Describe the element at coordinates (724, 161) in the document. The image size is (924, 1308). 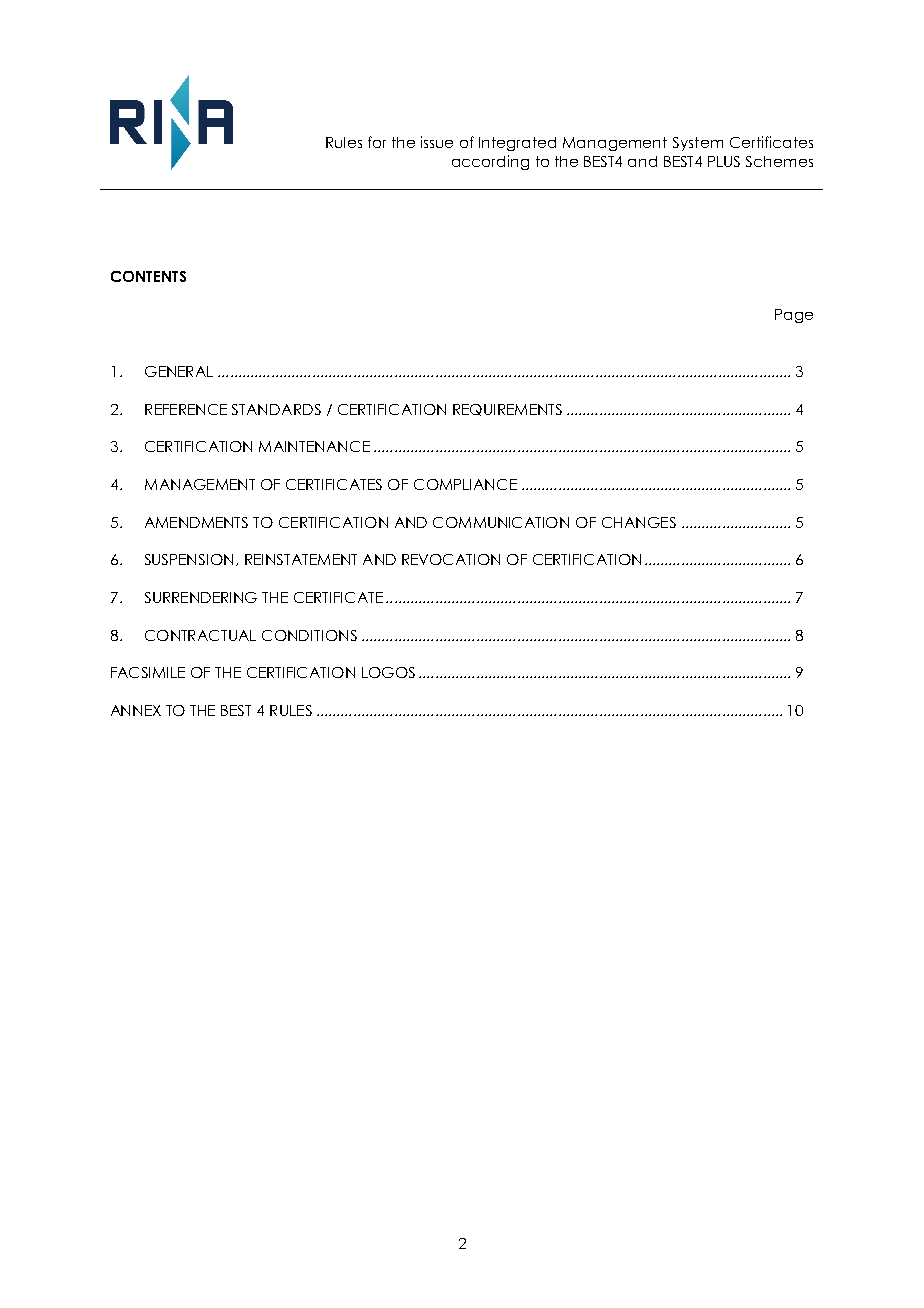
I see `PLUS` at that location.
